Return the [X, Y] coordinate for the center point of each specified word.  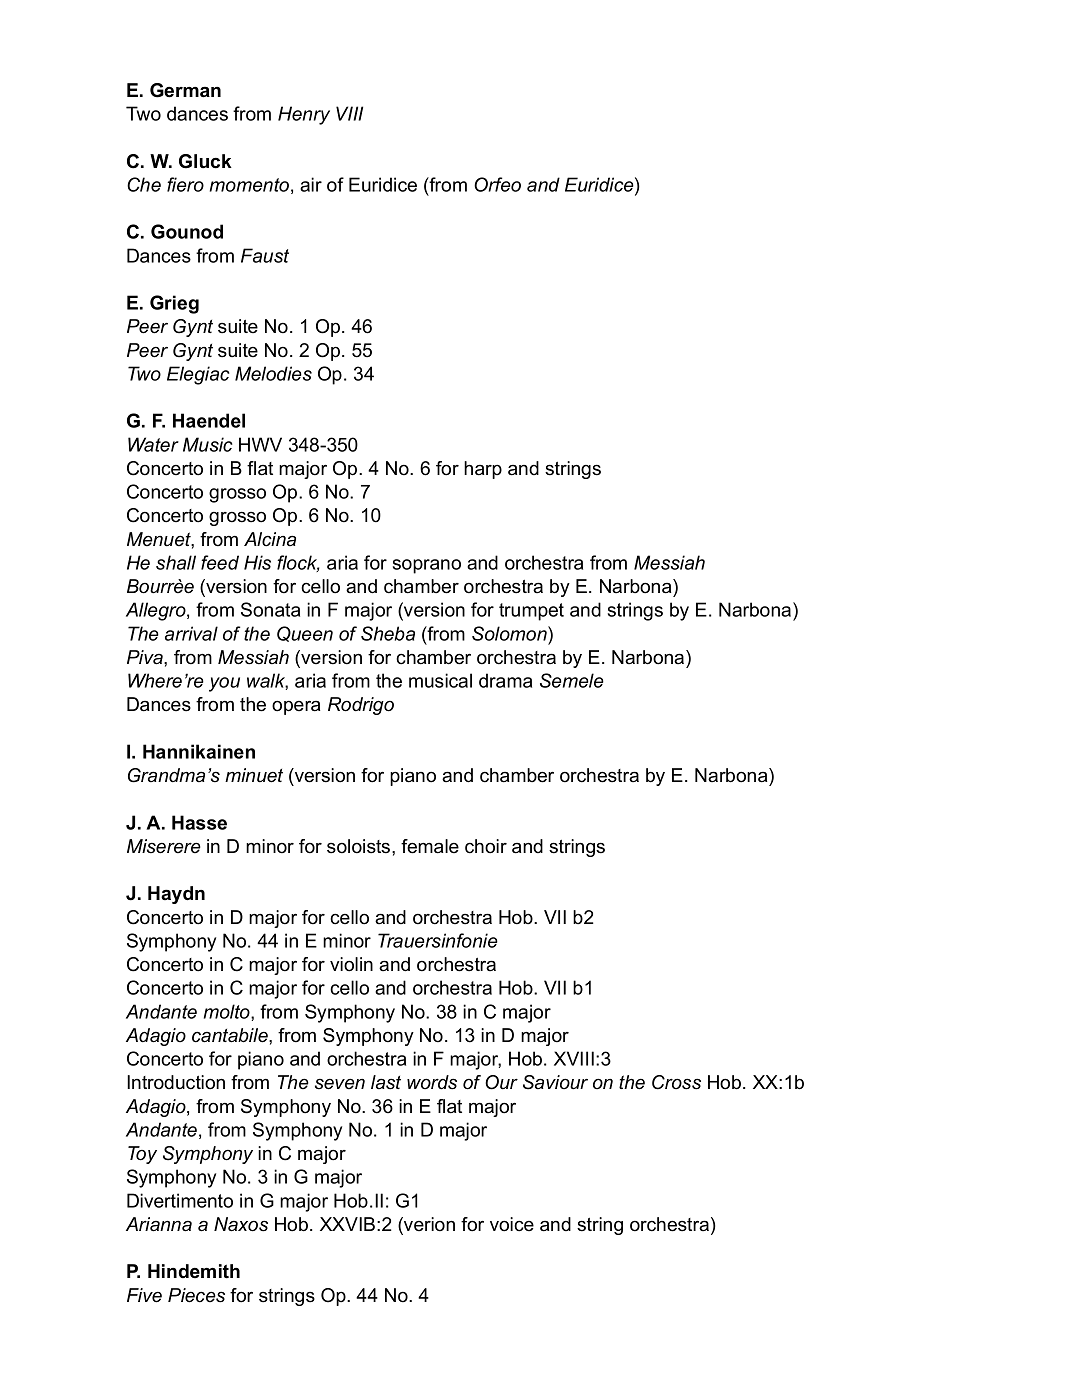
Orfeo [497, 184]
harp [483, 470]
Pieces [196, 1295]
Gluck [205, 161]
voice [512, 1224]
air [311, 184]
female [430, 846]
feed [220, 562]
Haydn [176, 895]
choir [486, 846]
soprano [427, 566]
